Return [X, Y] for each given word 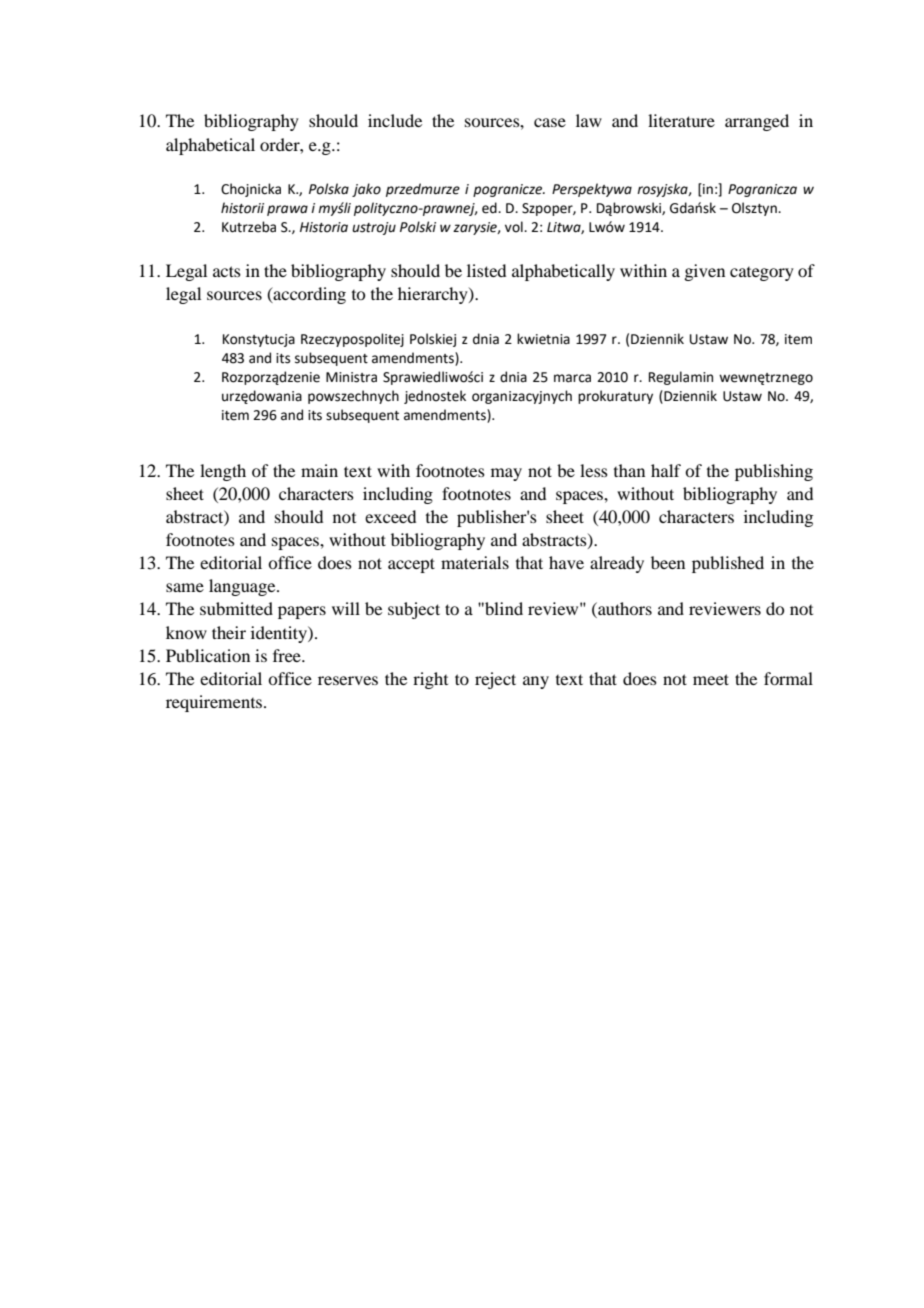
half [666, 470]
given [704, 272]
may [506, 474]
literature [681, 120]
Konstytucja [259, 340]
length [223, 472]
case [550, 122]
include [395, 120]
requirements [215, 703]
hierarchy [434, 295]
